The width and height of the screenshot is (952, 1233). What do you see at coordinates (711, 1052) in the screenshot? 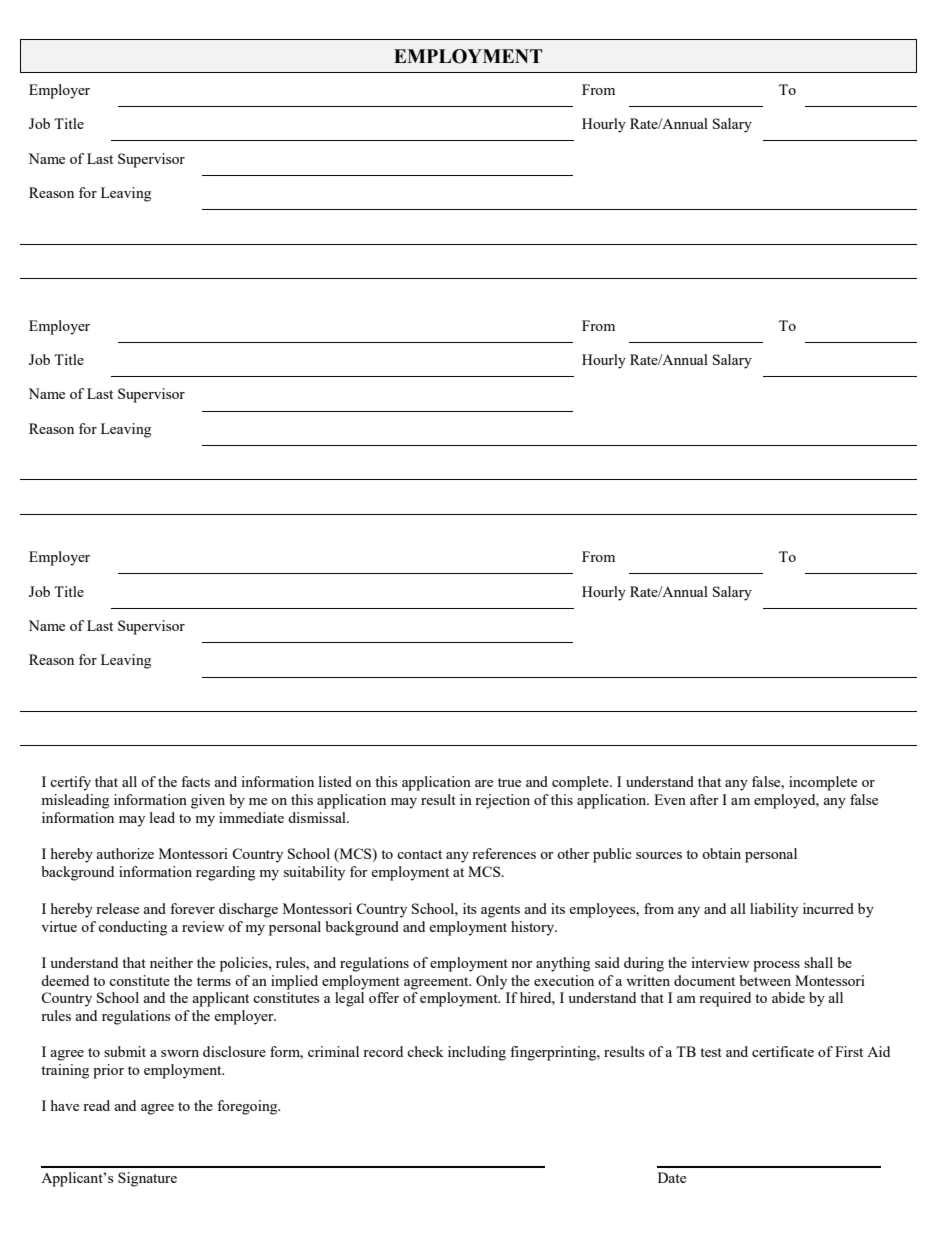
I see `test` at bounding box center [711, 1052].
